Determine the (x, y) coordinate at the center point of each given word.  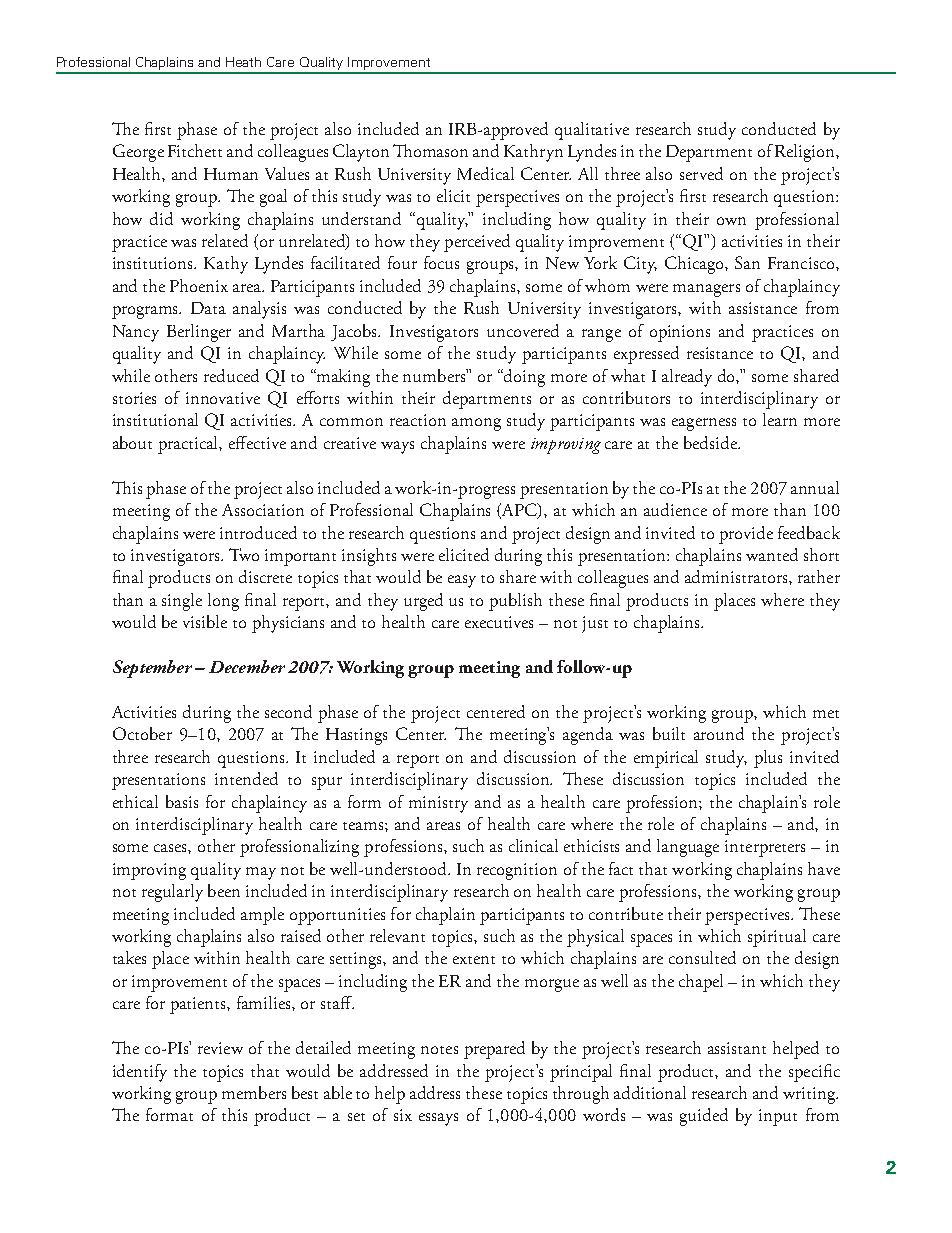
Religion (806, 153)
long (223, 602)
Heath (243, 62)
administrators (737, 576)
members (254, 1092)
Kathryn (533, 153)
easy (462, 581)
